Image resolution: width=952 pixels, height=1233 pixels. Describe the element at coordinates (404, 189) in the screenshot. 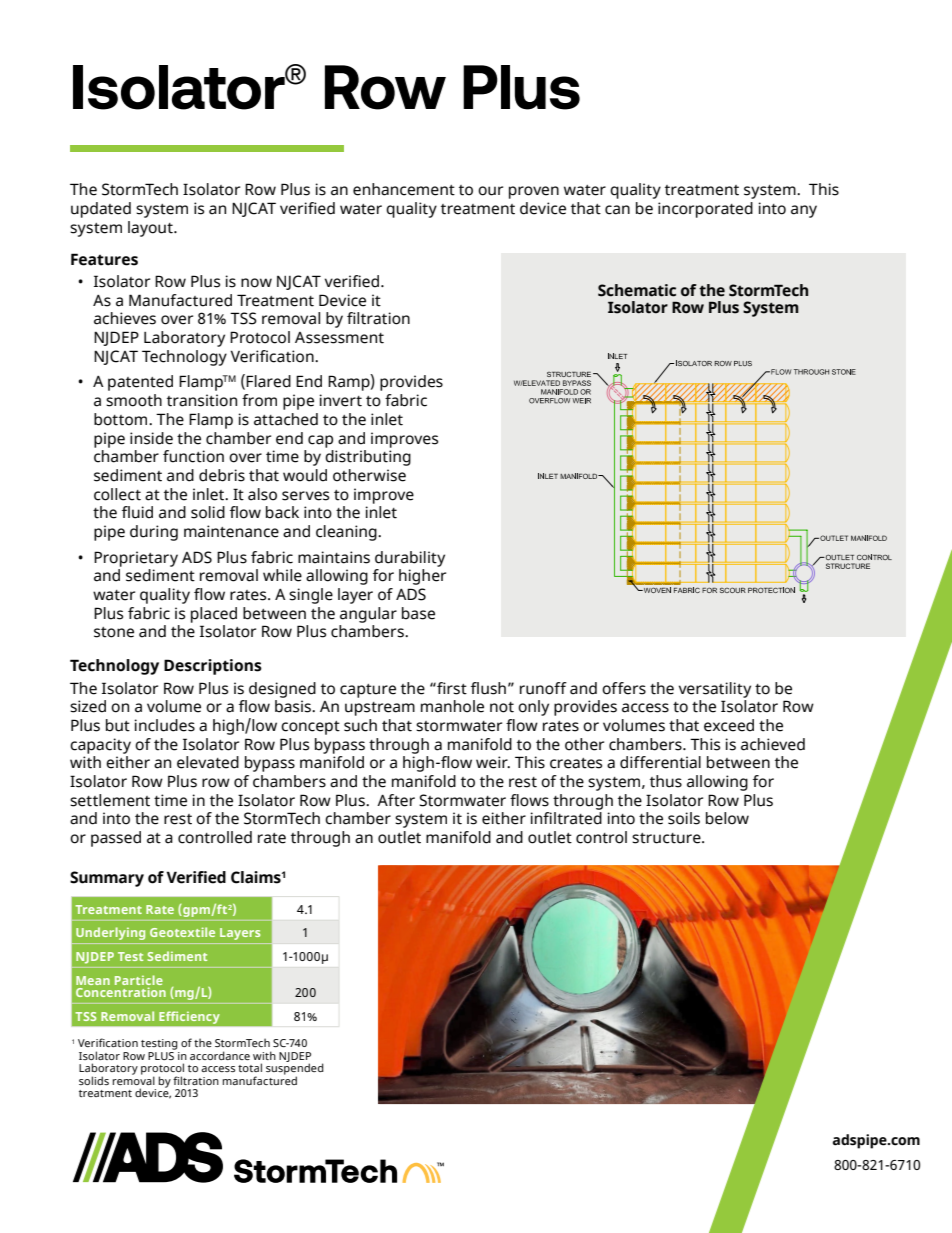

I see `enhancement` at that location.
